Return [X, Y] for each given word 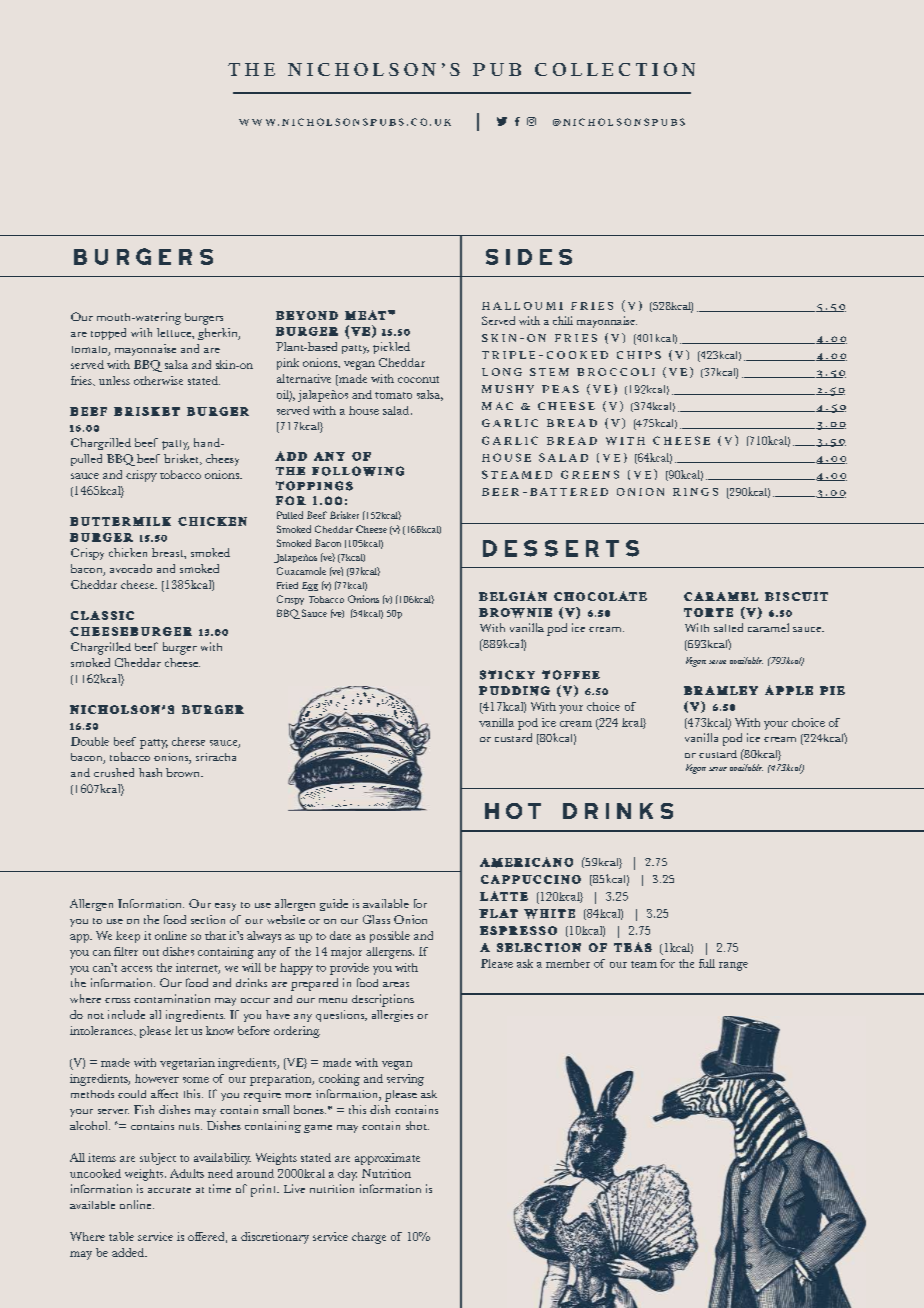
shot [417, 1125]
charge [369, 1238]
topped [108, 334]
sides [529, 257]
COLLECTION [615, 69]
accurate [169, 1190]
